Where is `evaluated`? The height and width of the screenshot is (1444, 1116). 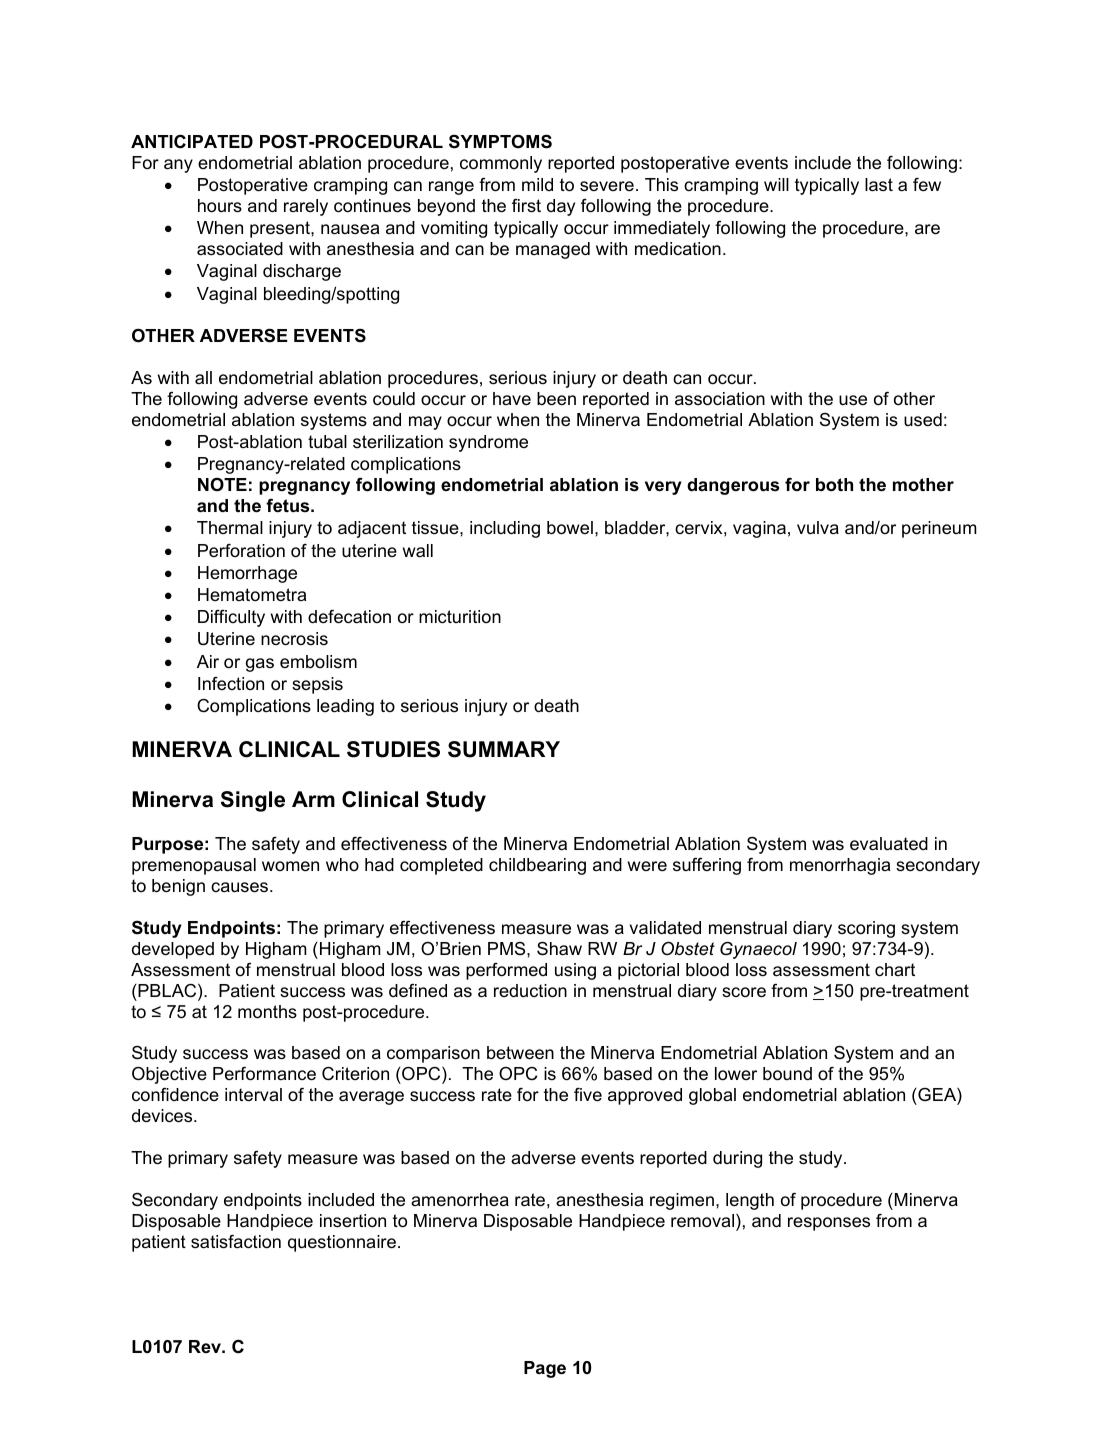 evaluated is located at coordinates (889, 844).
